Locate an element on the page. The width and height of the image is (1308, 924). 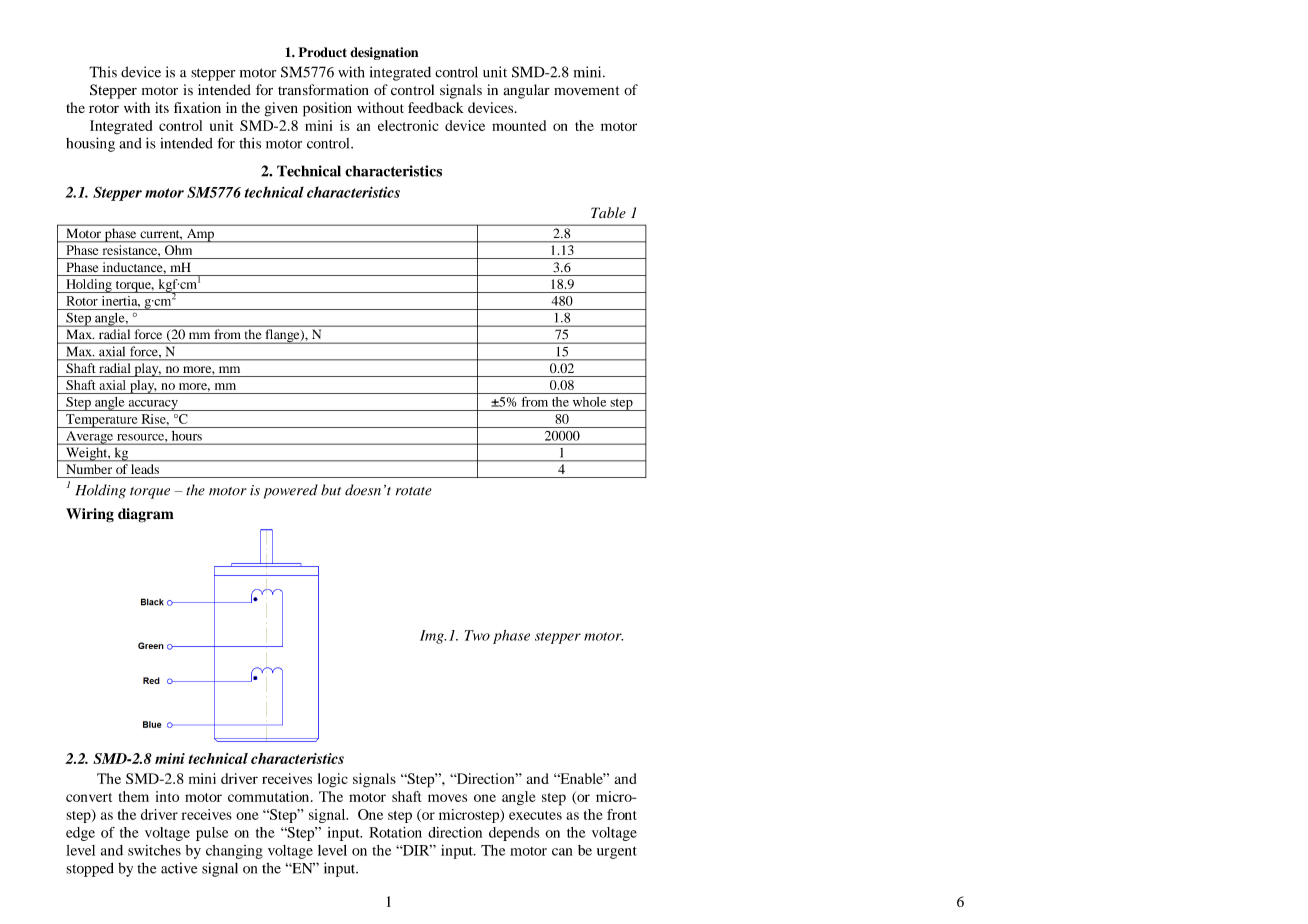
electronic is located at coordinates (408, 125).
